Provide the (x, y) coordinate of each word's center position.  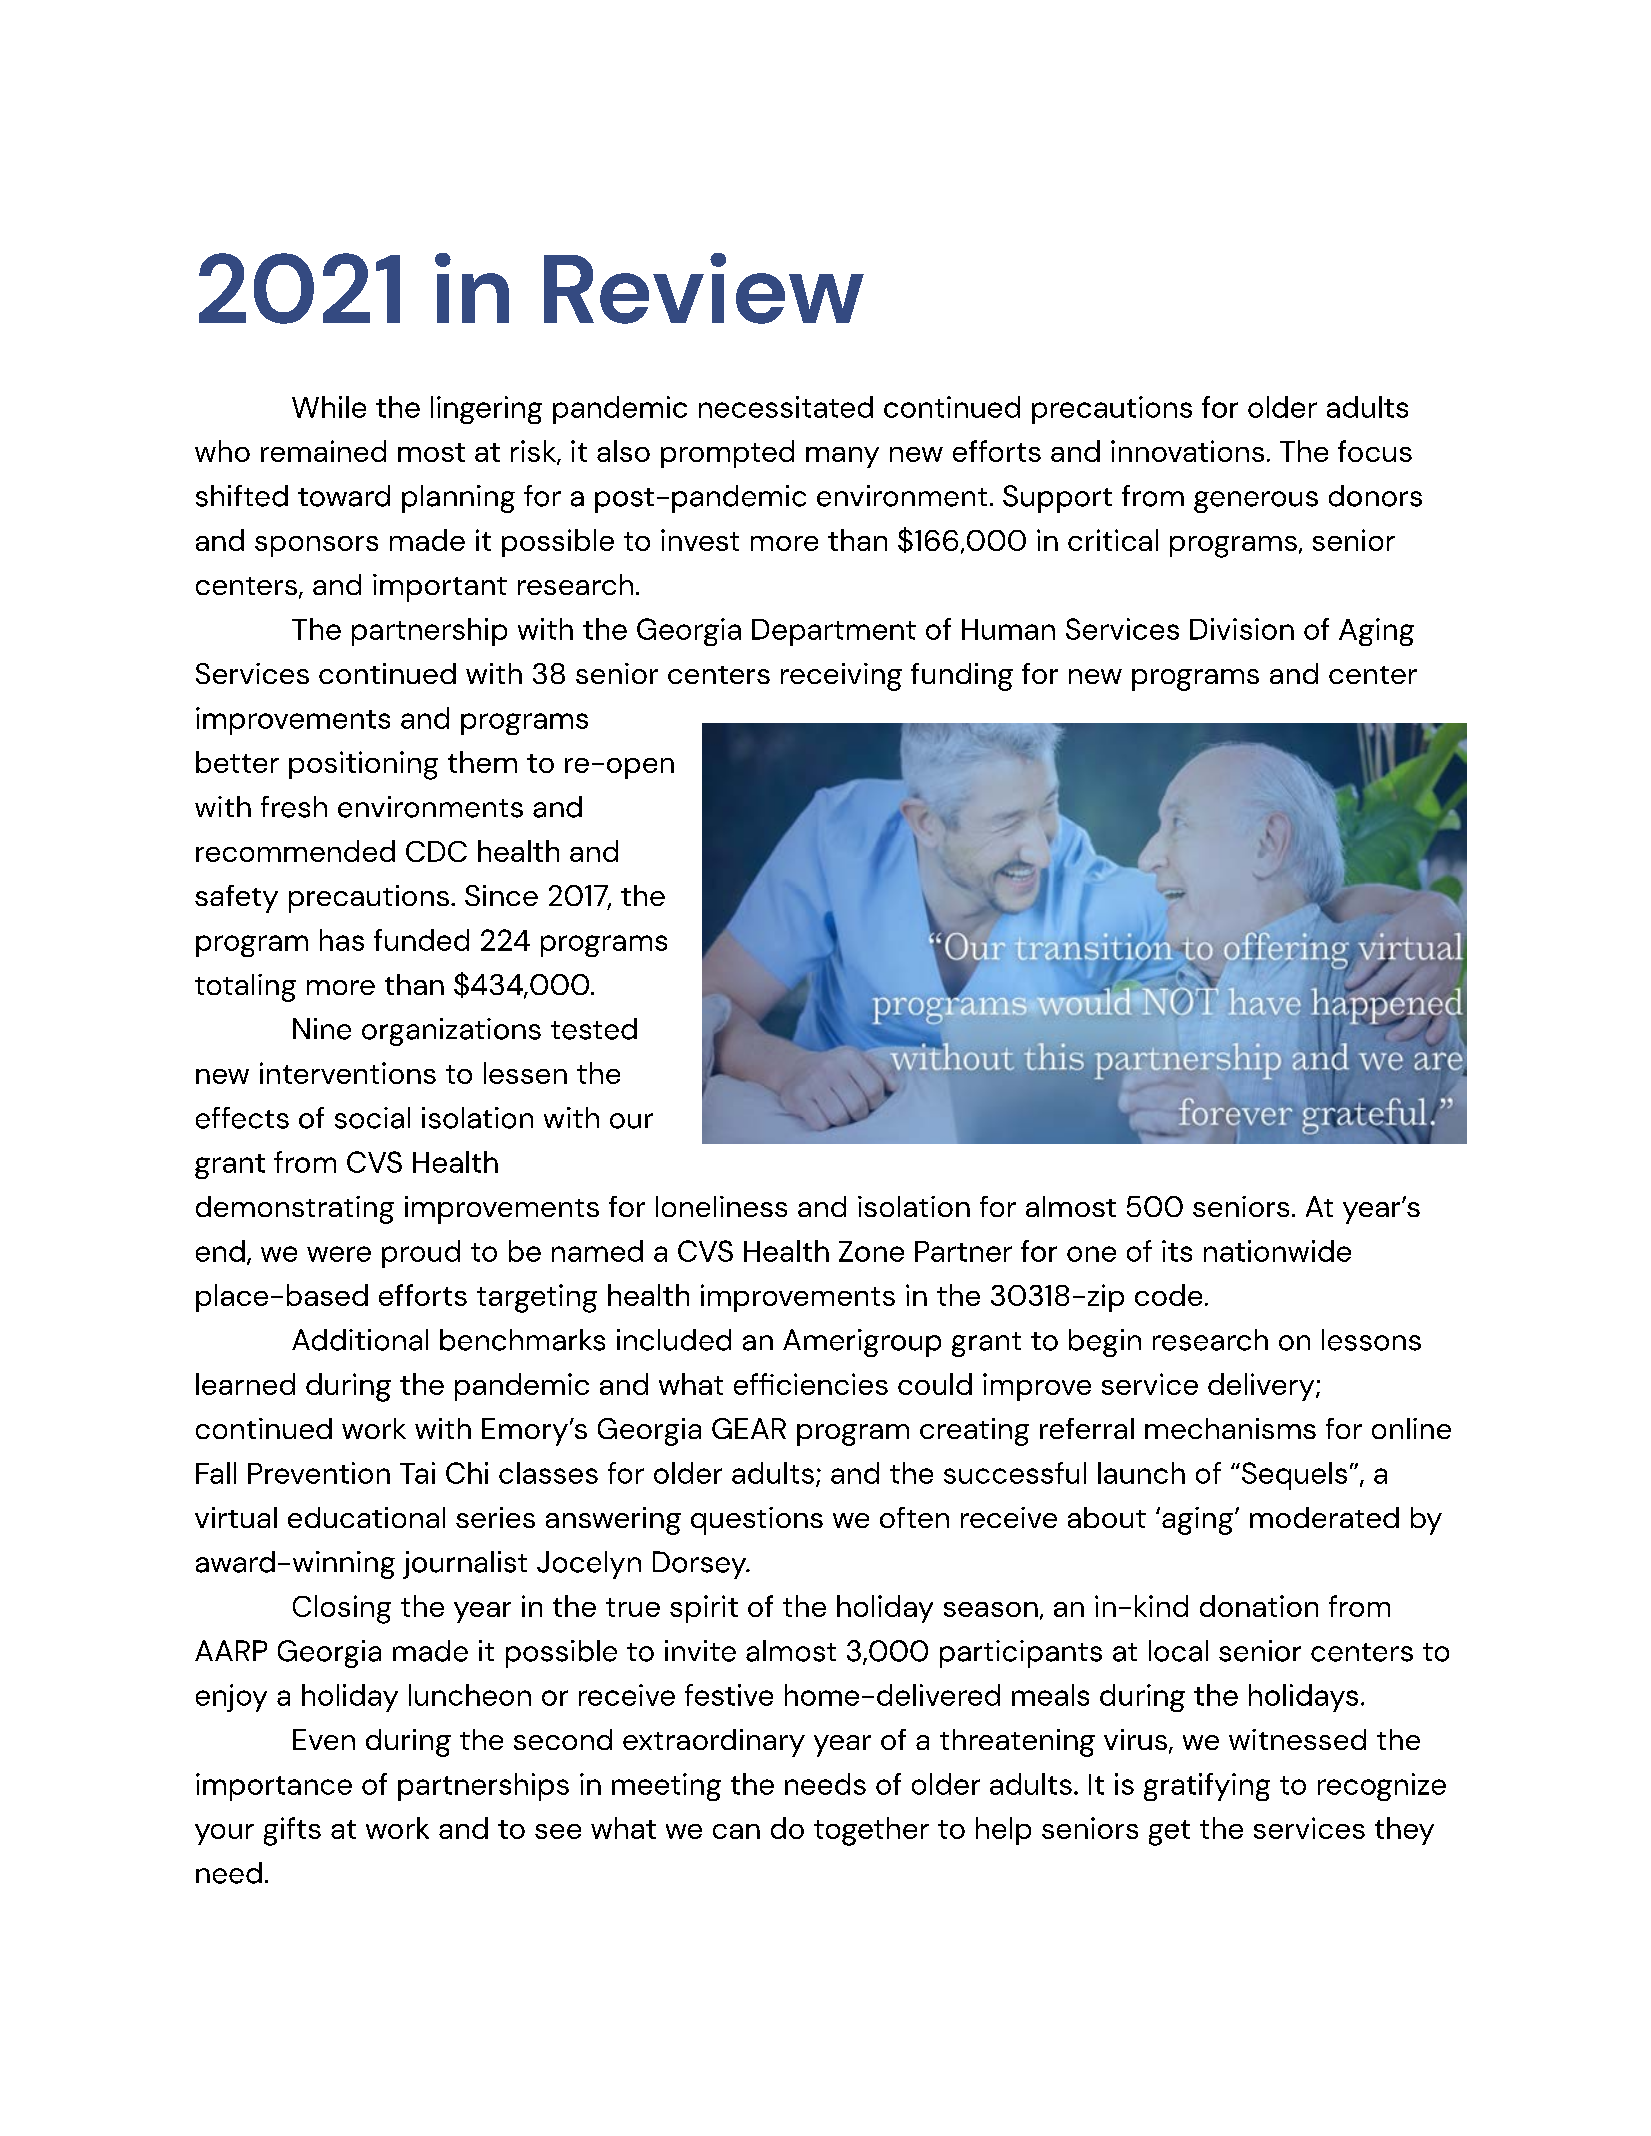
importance (274, 1787)
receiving (841, 677)
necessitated (786, 407)
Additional (360, 1340)
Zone (871, 1251)
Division (1242, 629)
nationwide (1277, 1251)
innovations (1187, 451)
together (871, 1831)
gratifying (1207, 1787)
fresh (294, 807)
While (329, 407)
